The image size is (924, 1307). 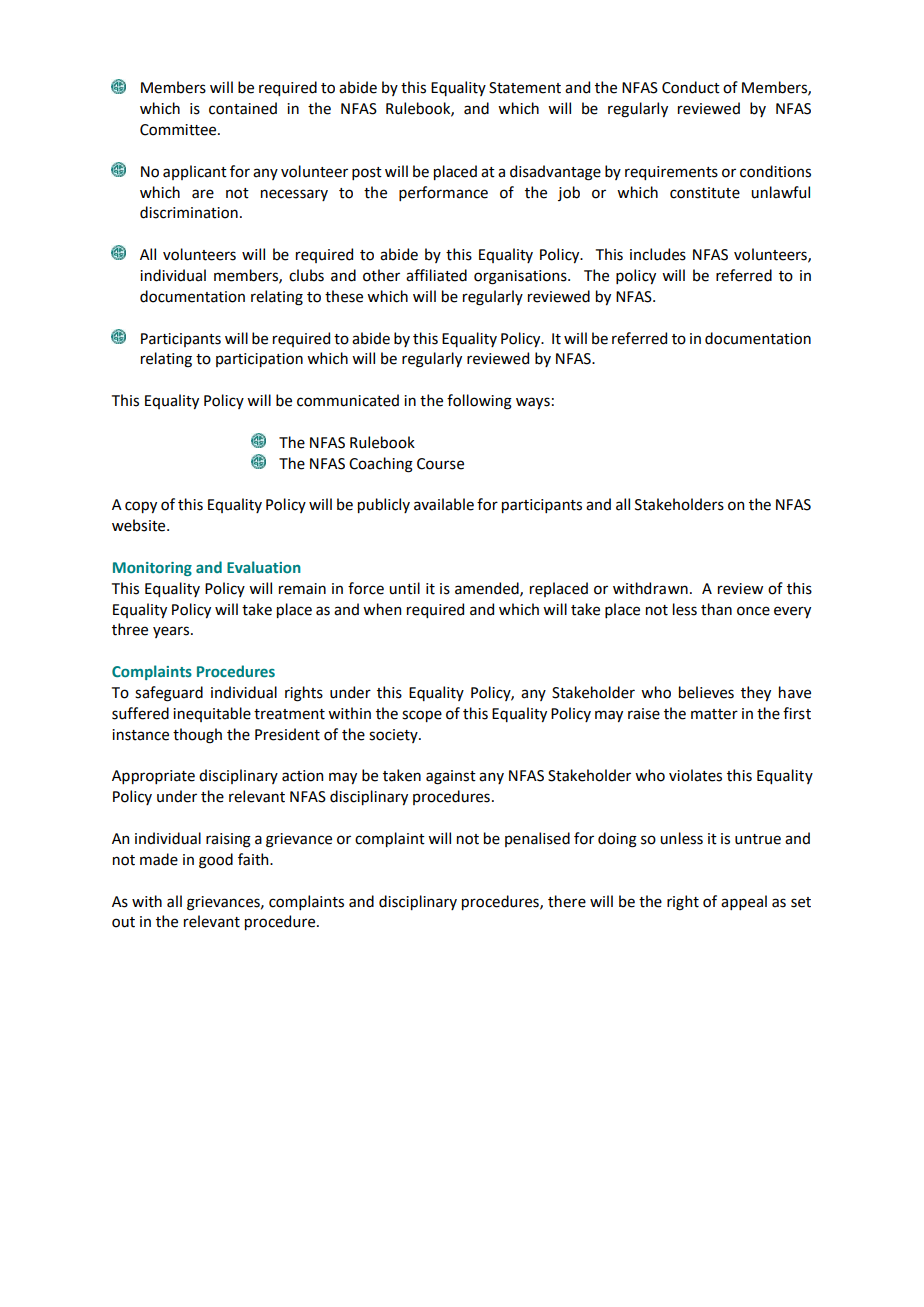 I want to click on inequitable, so click(x=212, y=714).
